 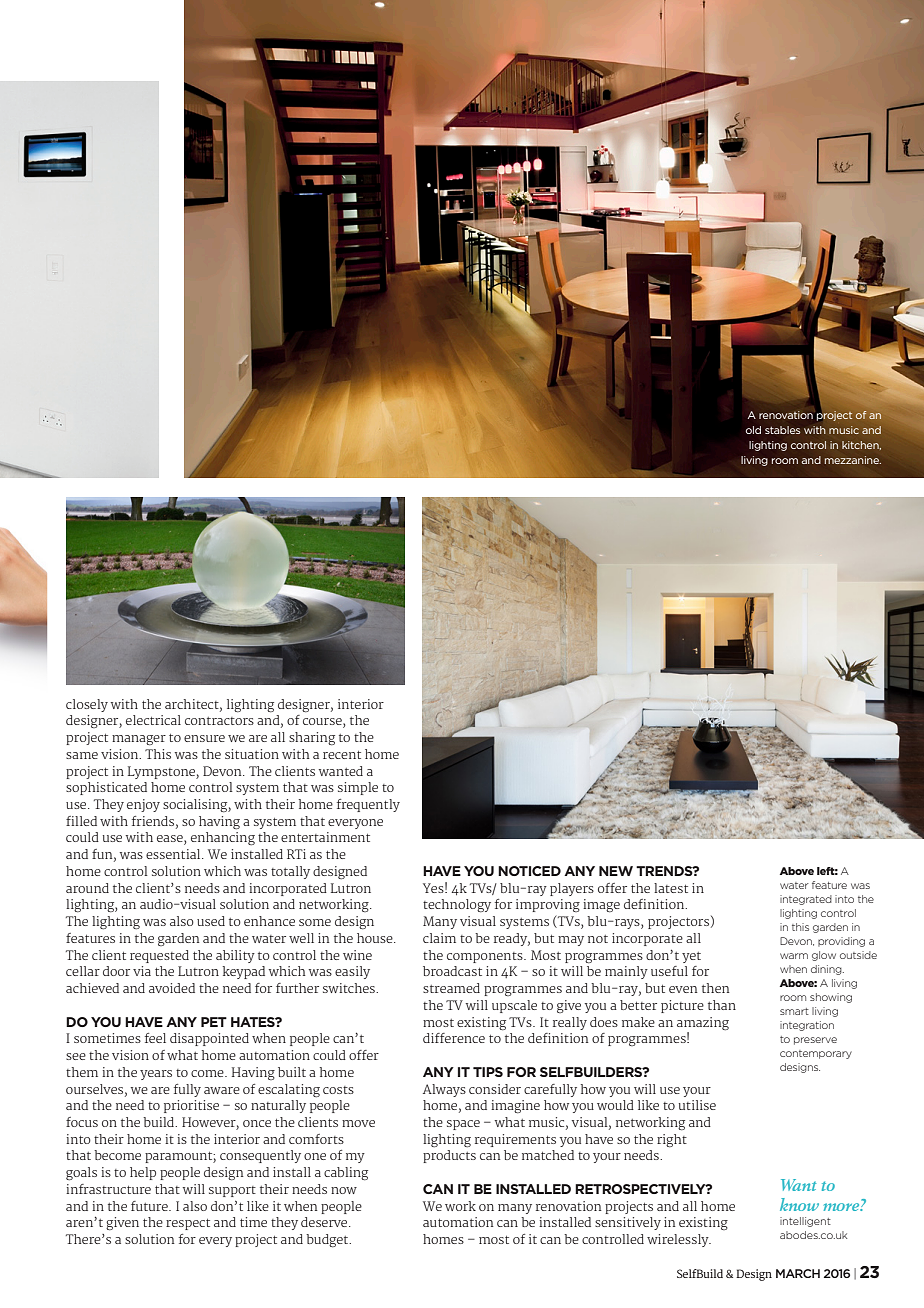 I want to click on respect, so click(x=188, y=1224).
